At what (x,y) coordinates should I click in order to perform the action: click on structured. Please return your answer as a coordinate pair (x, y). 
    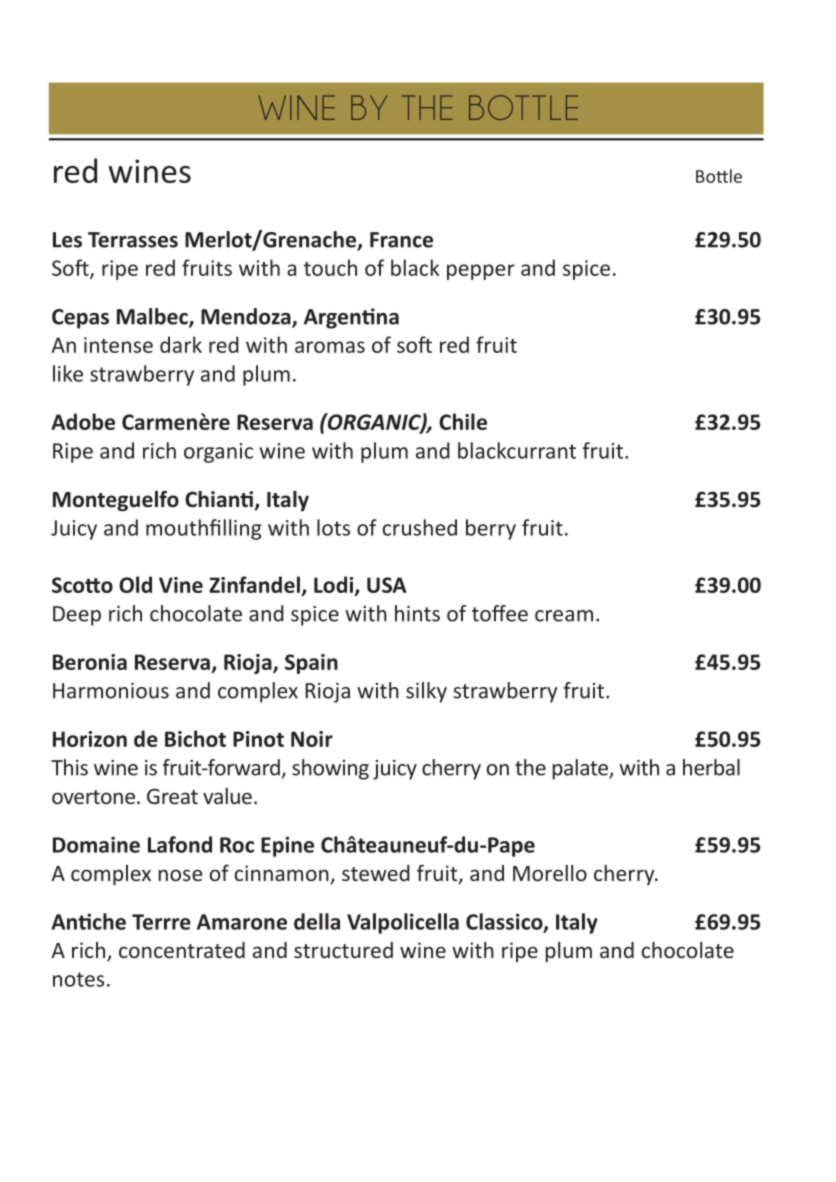
    Looking at the image, I should click on (343, 950).
